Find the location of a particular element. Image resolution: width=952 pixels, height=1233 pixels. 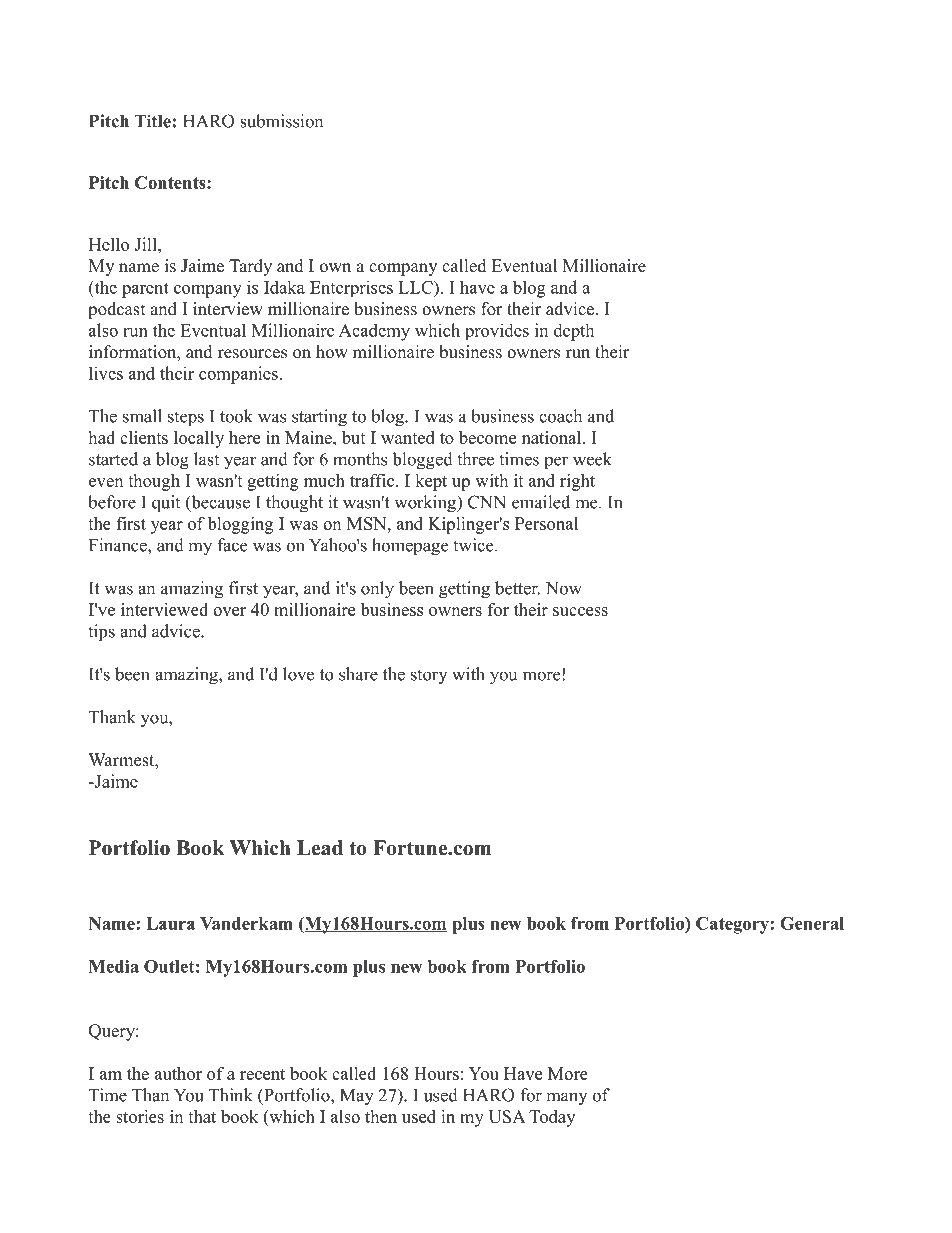

story is located at coordinates (429, 676).
